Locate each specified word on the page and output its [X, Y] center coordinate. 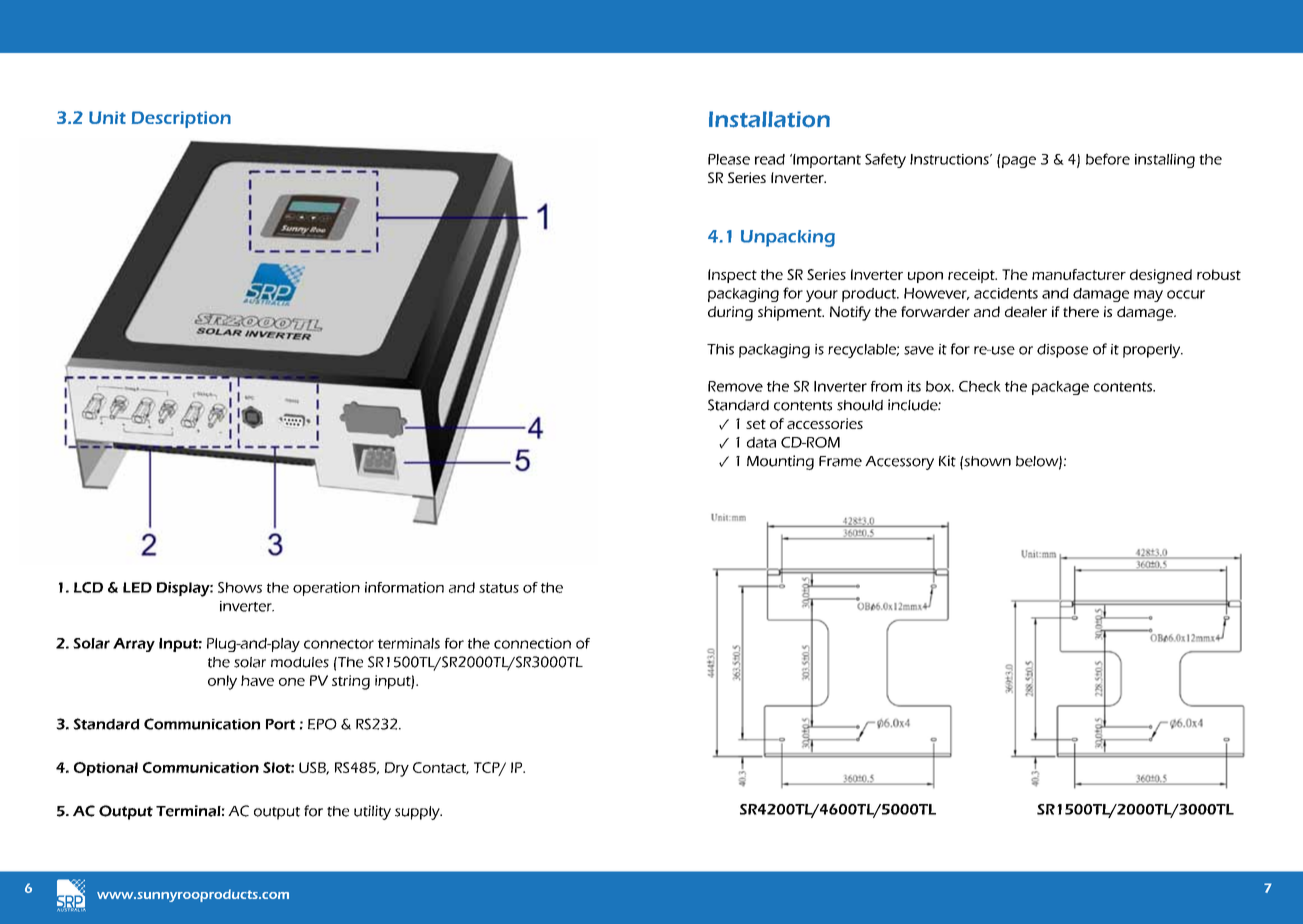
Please [729, 159]
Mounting [780, 462]
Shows [240, 587]
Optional [106, 769]
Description [181, 119]
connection [532, 643]
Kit [947, 461]
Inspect [732, 276]
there [1081, 311]
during [730, 313]
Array [134, 645]
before [1108, 159]
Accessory [899, 463]
